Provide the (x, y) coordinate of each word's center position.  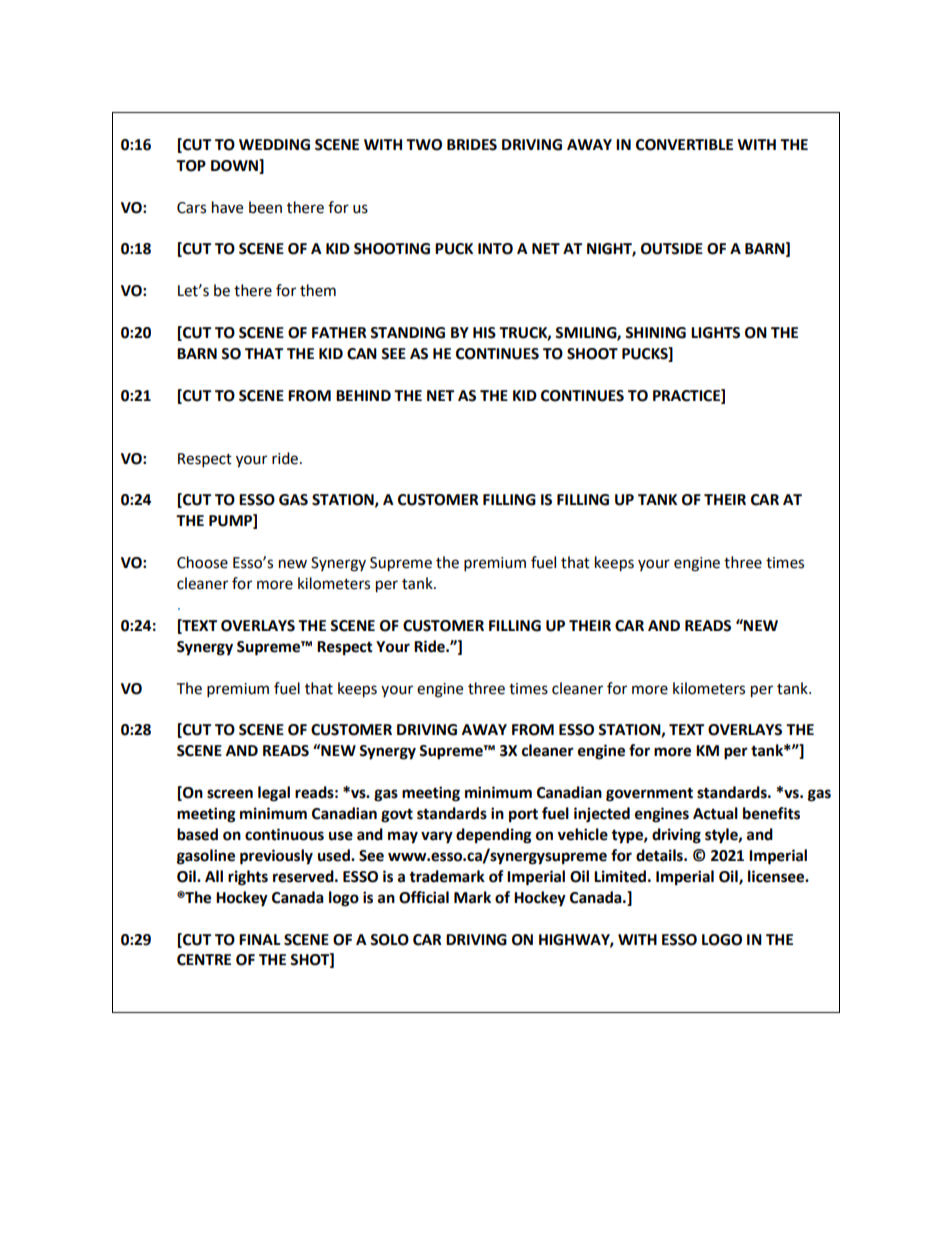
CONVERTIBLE (684, 145)
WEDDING (274, 145)
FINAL (260, 939)
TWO (424, 145)
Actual (715, 813)
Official (424, 897)
